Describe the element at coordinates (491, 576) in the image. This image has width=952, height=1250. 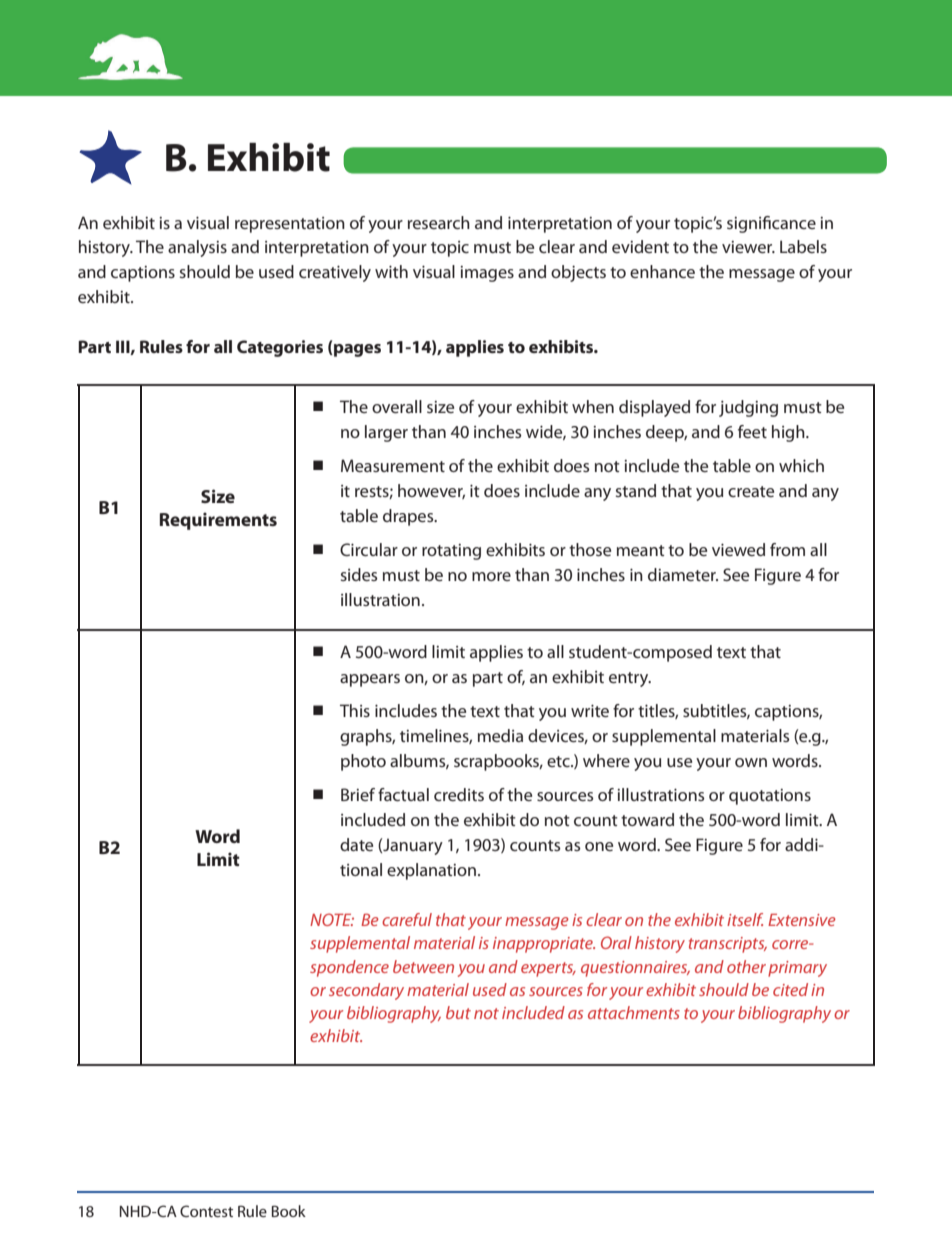
I see `more` at that location.
